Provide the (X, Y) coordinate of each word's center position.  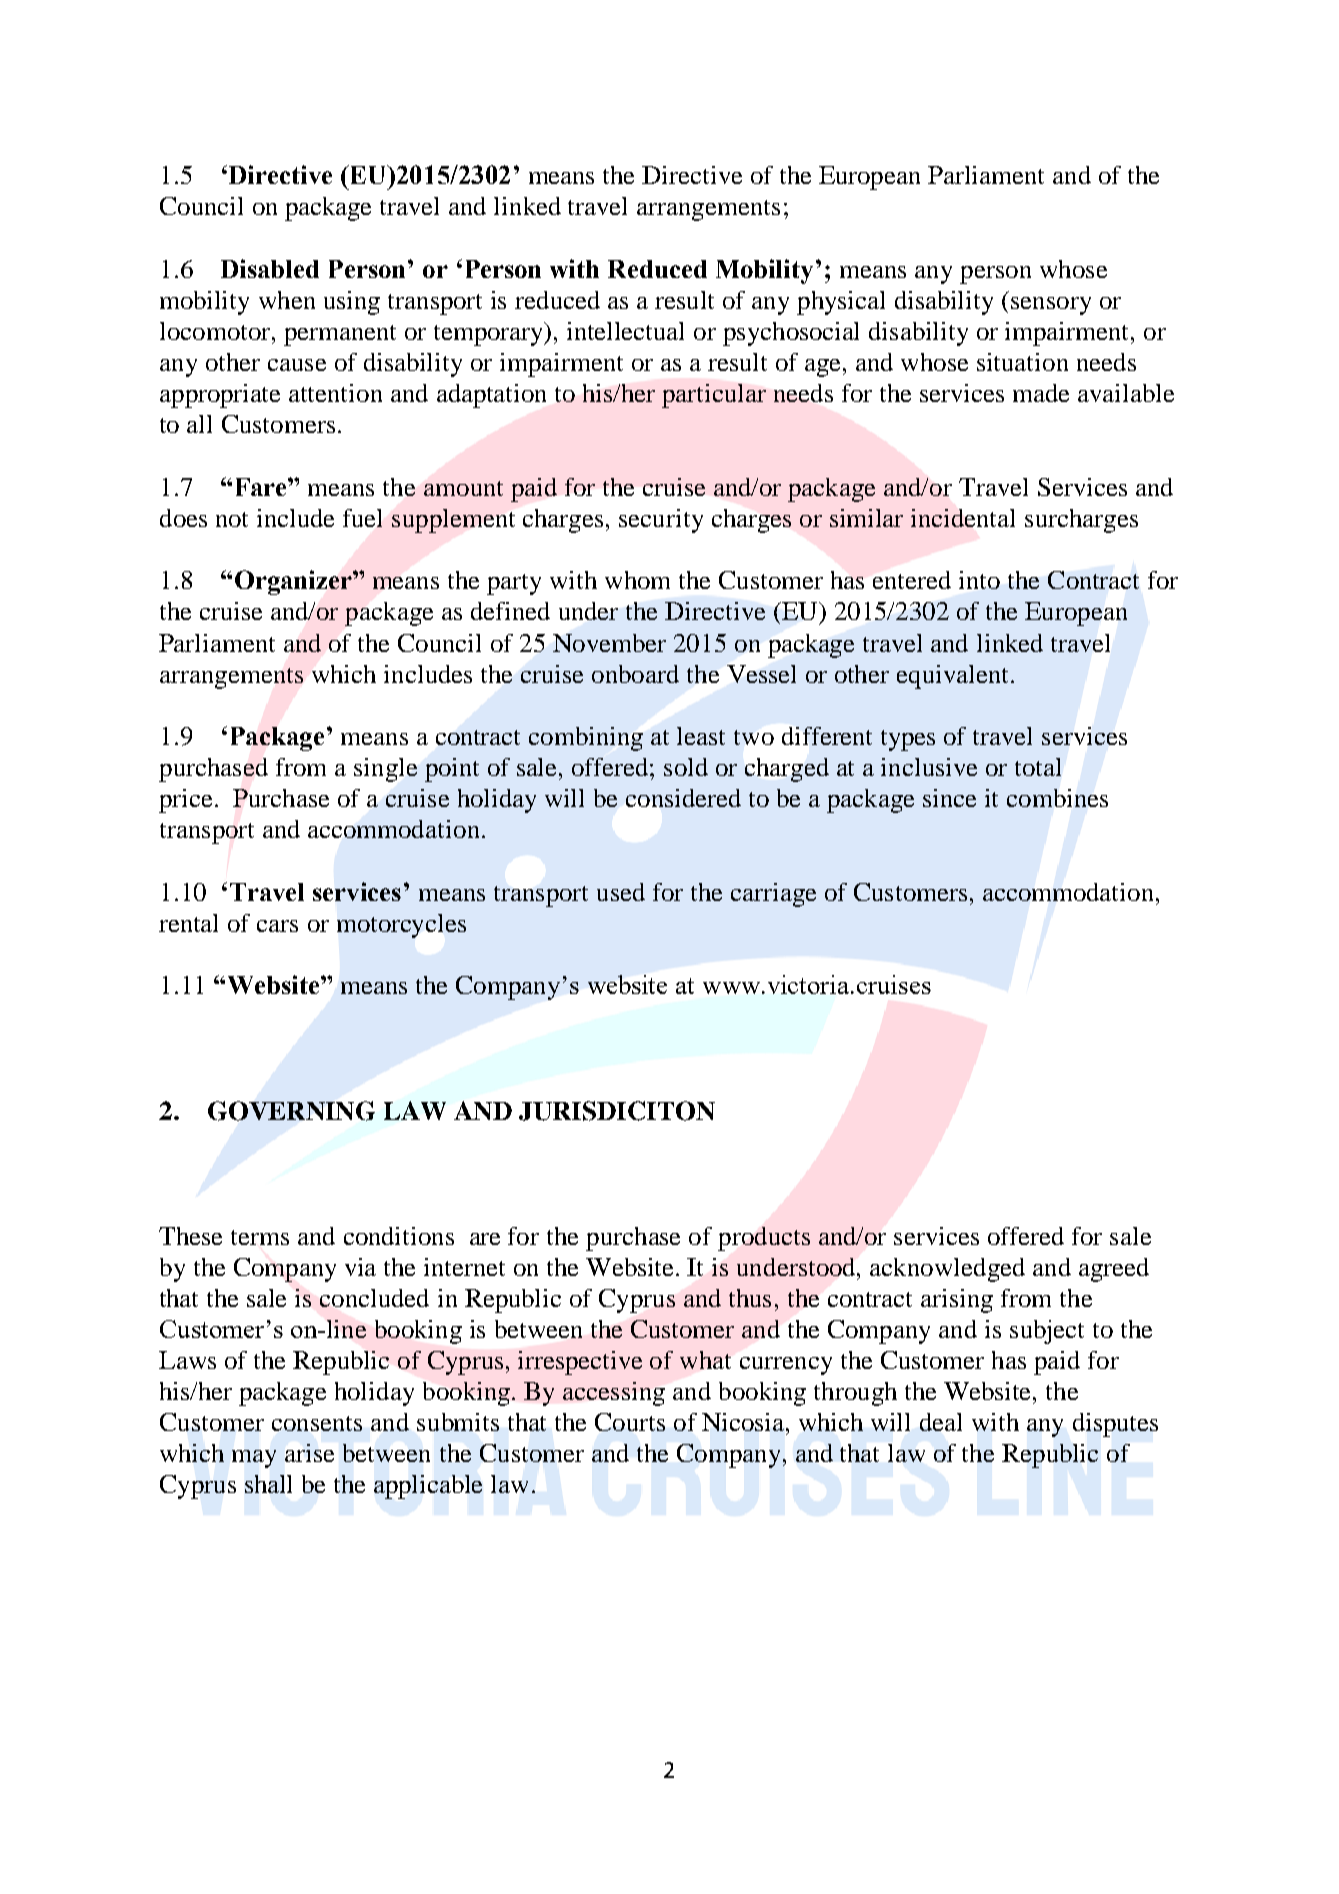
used (621, 892)
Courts (630, 1422)
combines (1057, 798)
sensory (1051, 306)
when (287, 300)
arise (309, 1453)
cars (277, 926)
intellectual (625, 331)
